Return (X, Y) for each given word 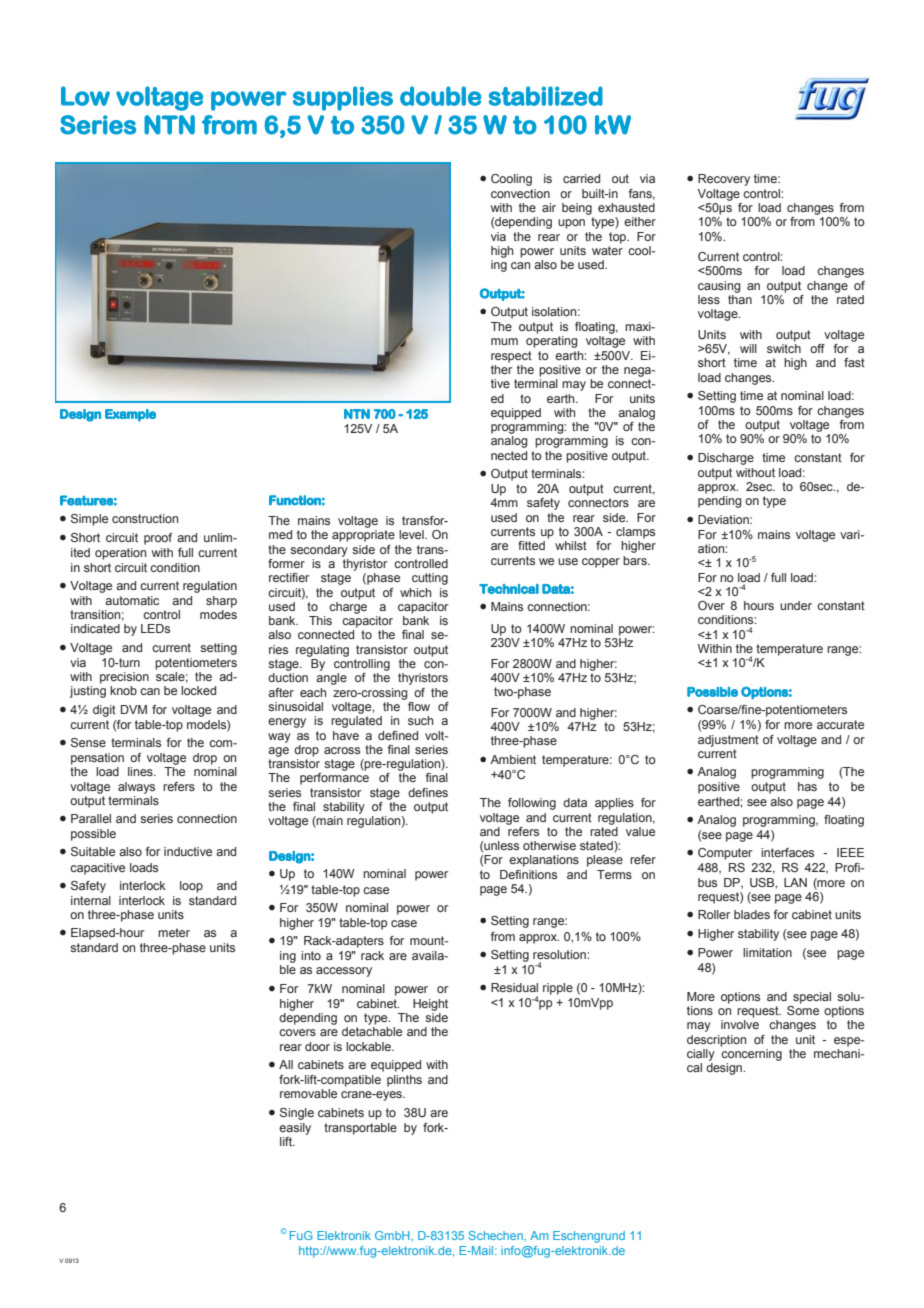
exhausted (626, 207)
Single (297, 1114)
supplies (343, 98)
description (716, 1041)
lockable (369, 1046)
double (441, 96)
